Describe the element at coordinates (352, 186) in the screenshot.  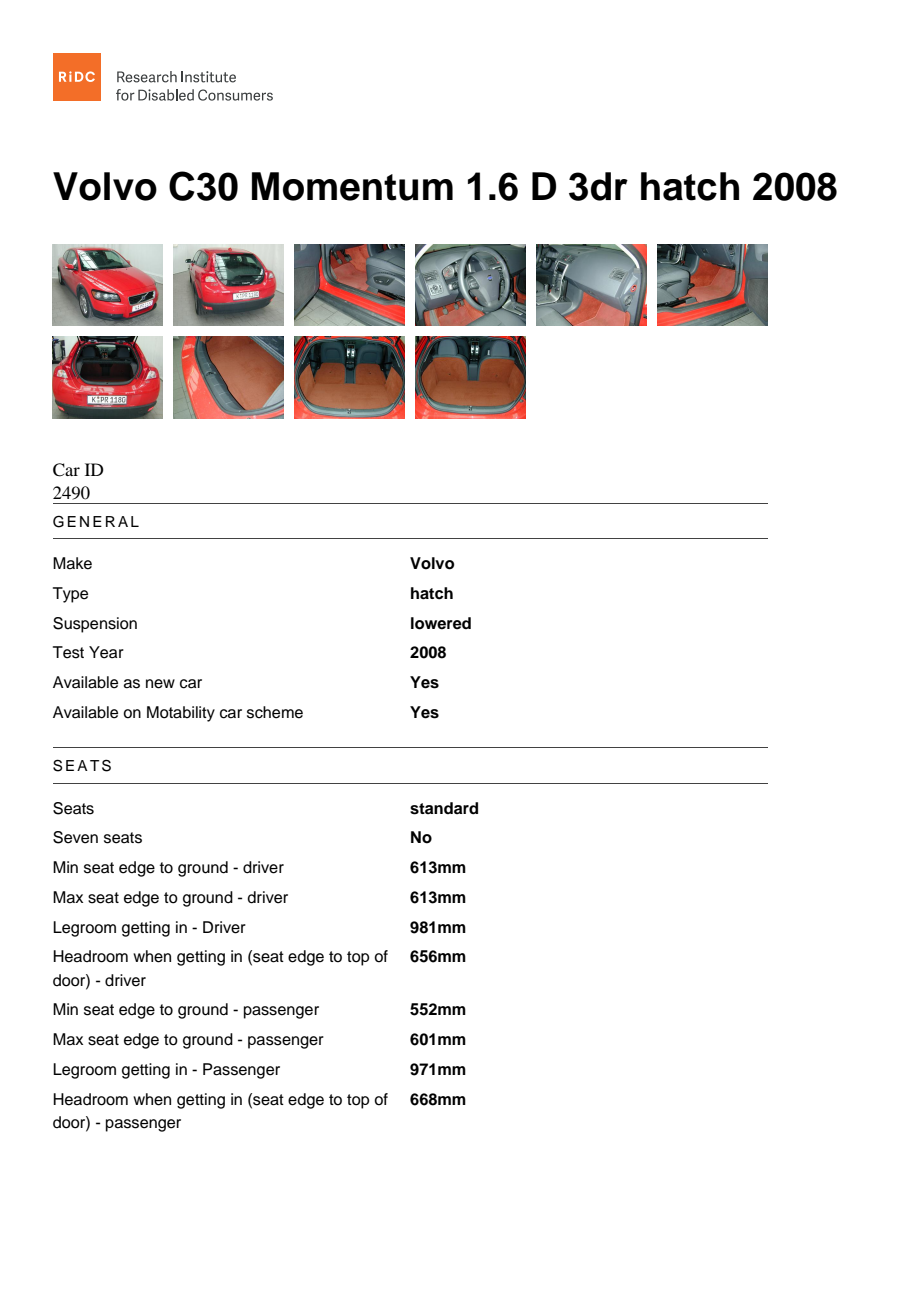
I see `Momentum` at that location.
